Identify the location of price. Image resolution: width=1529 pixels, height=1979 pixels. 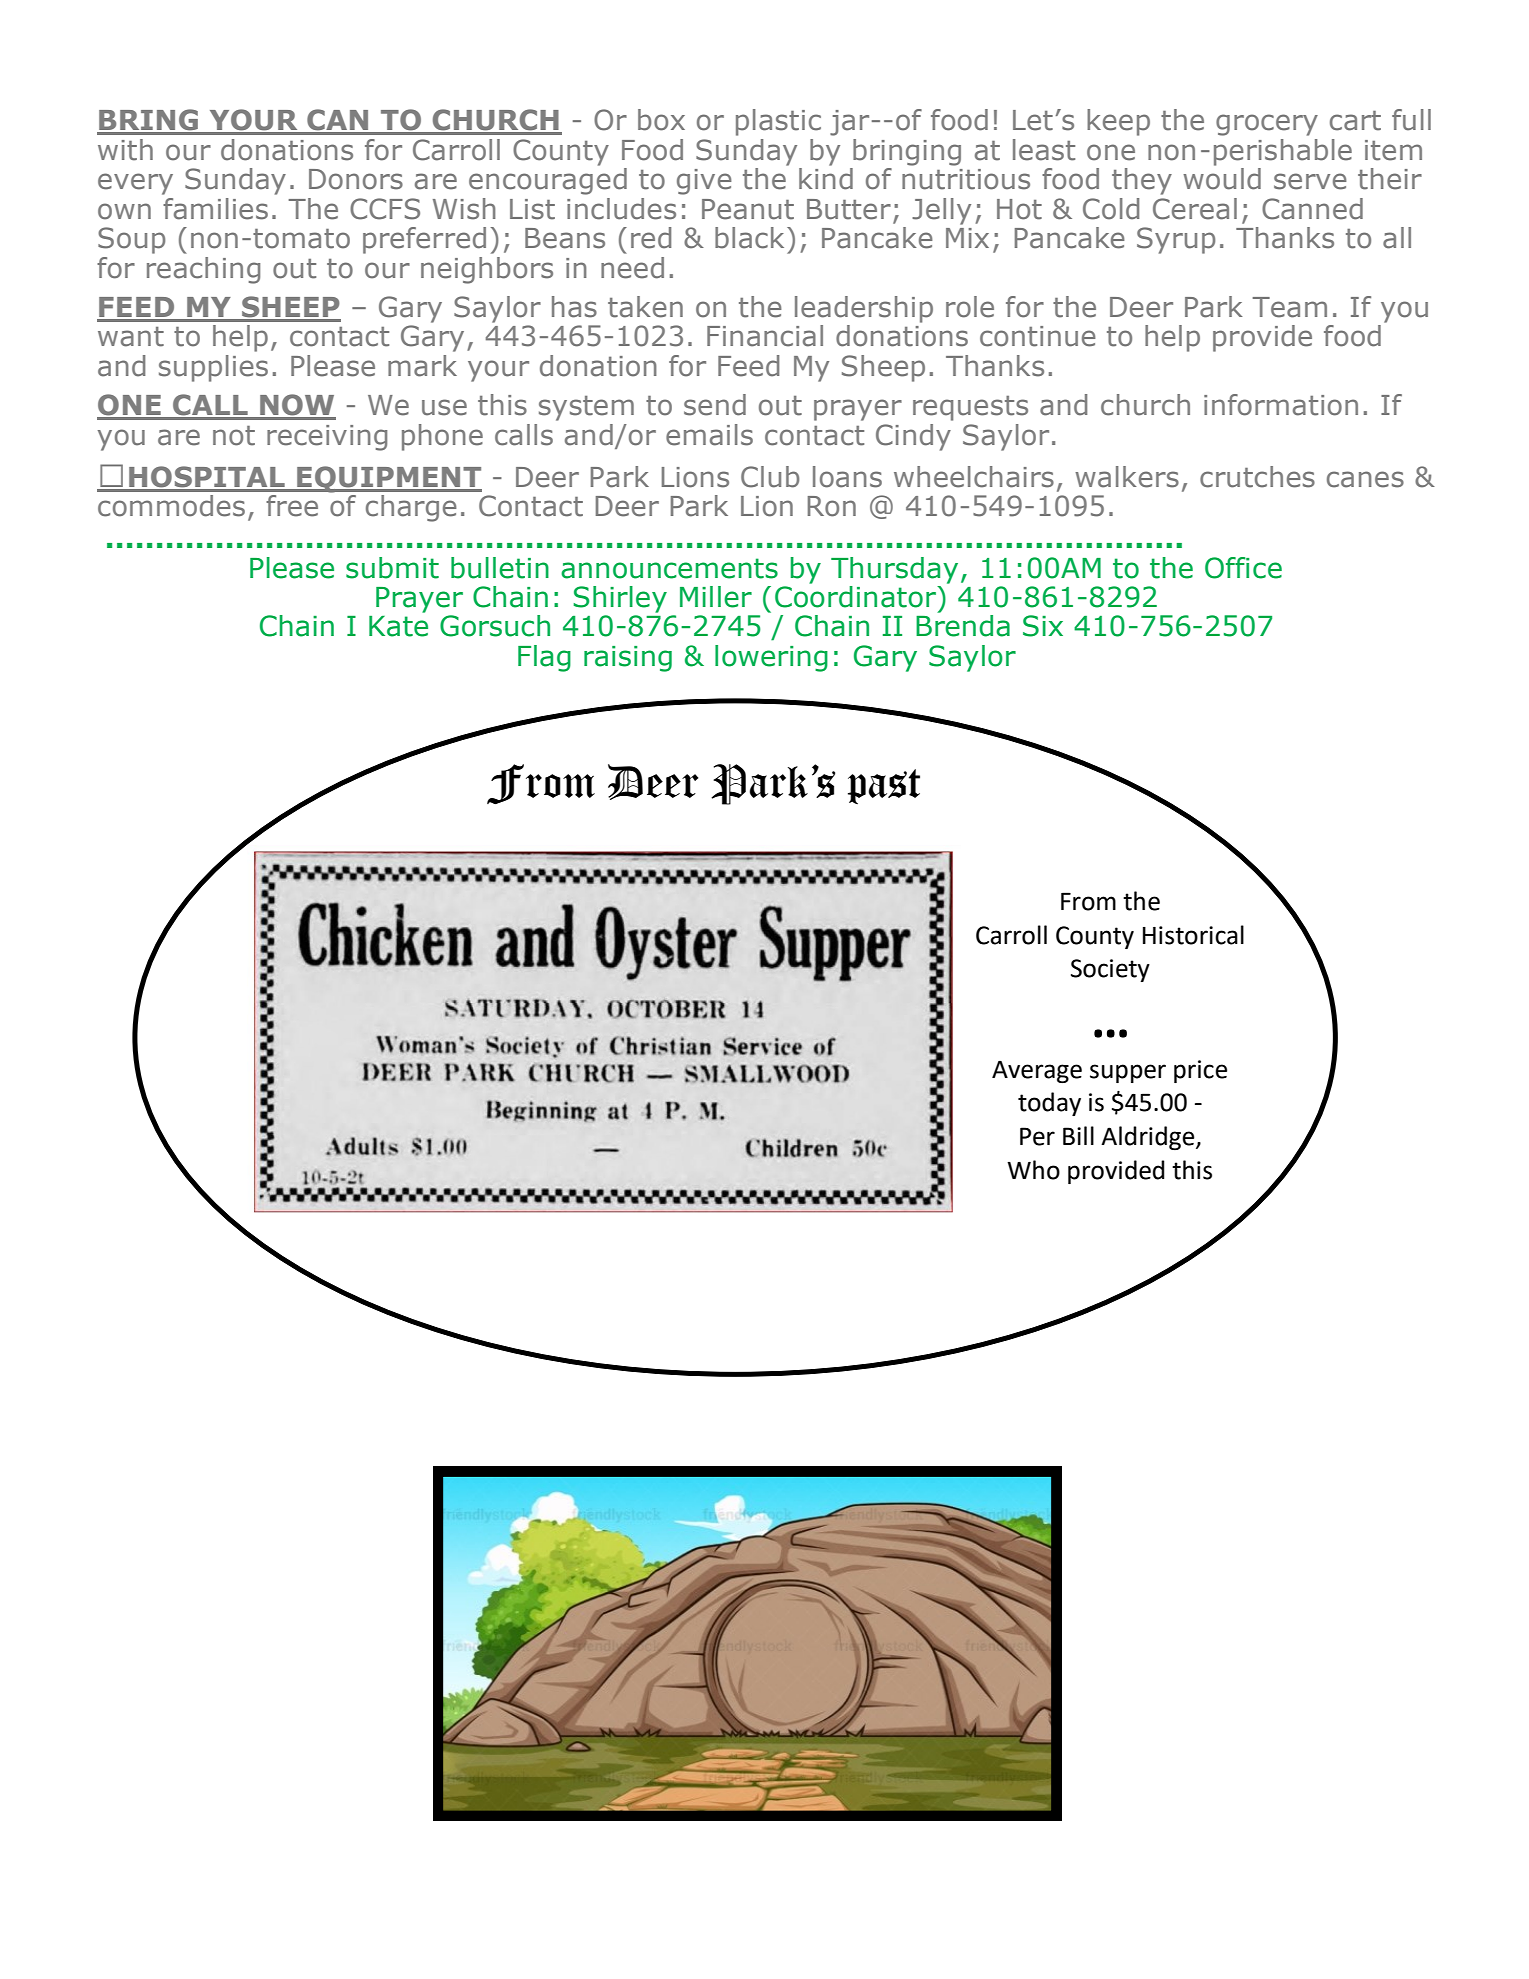
(1200, 1071).
